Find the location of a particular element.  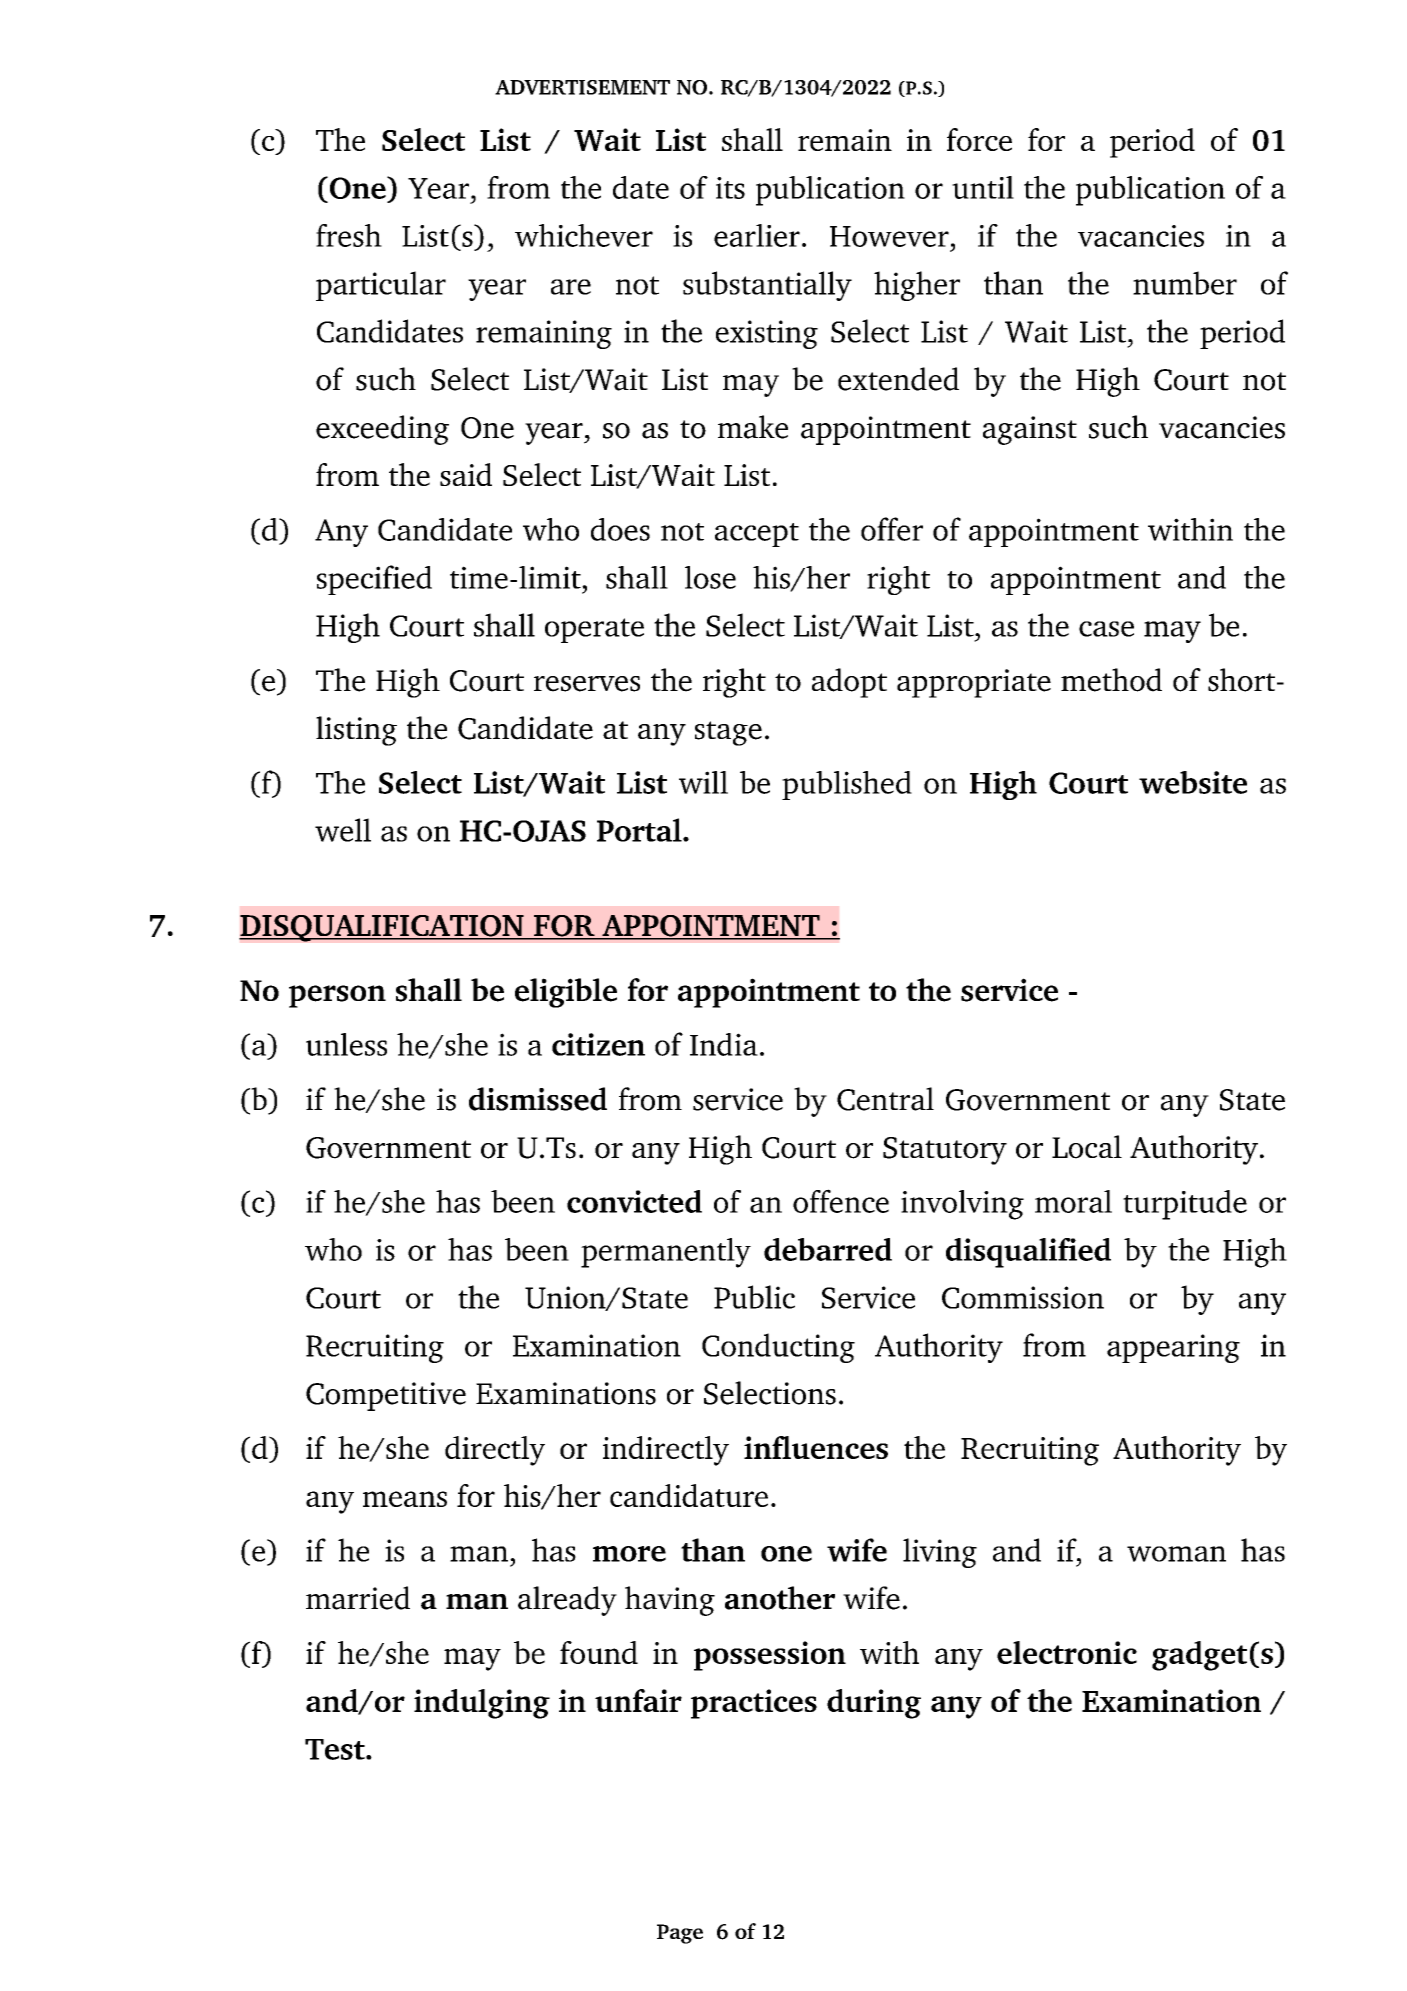

Conducting is located at coordinates (778, 1348).
